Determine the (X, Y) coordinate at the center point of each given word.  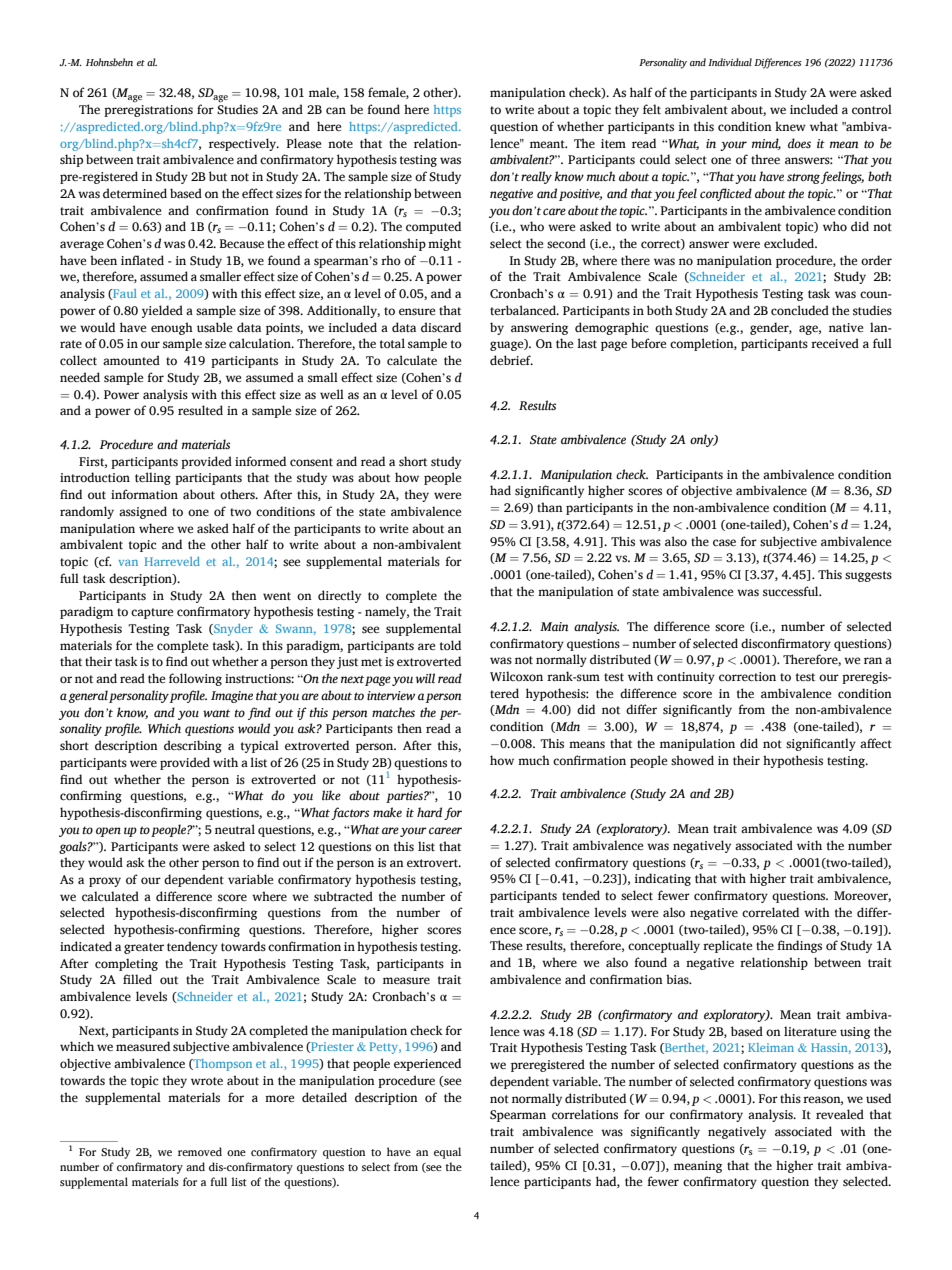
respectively (244, 144)
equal (447, 1153)
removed (200, 1151)
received (835, 343)
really (536, 177)
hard (429, 812)
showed (692, 760)
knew (790, 126)
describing (193, 746)
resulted (200, 410)
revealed (840, 1114)
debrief (511, 360)
